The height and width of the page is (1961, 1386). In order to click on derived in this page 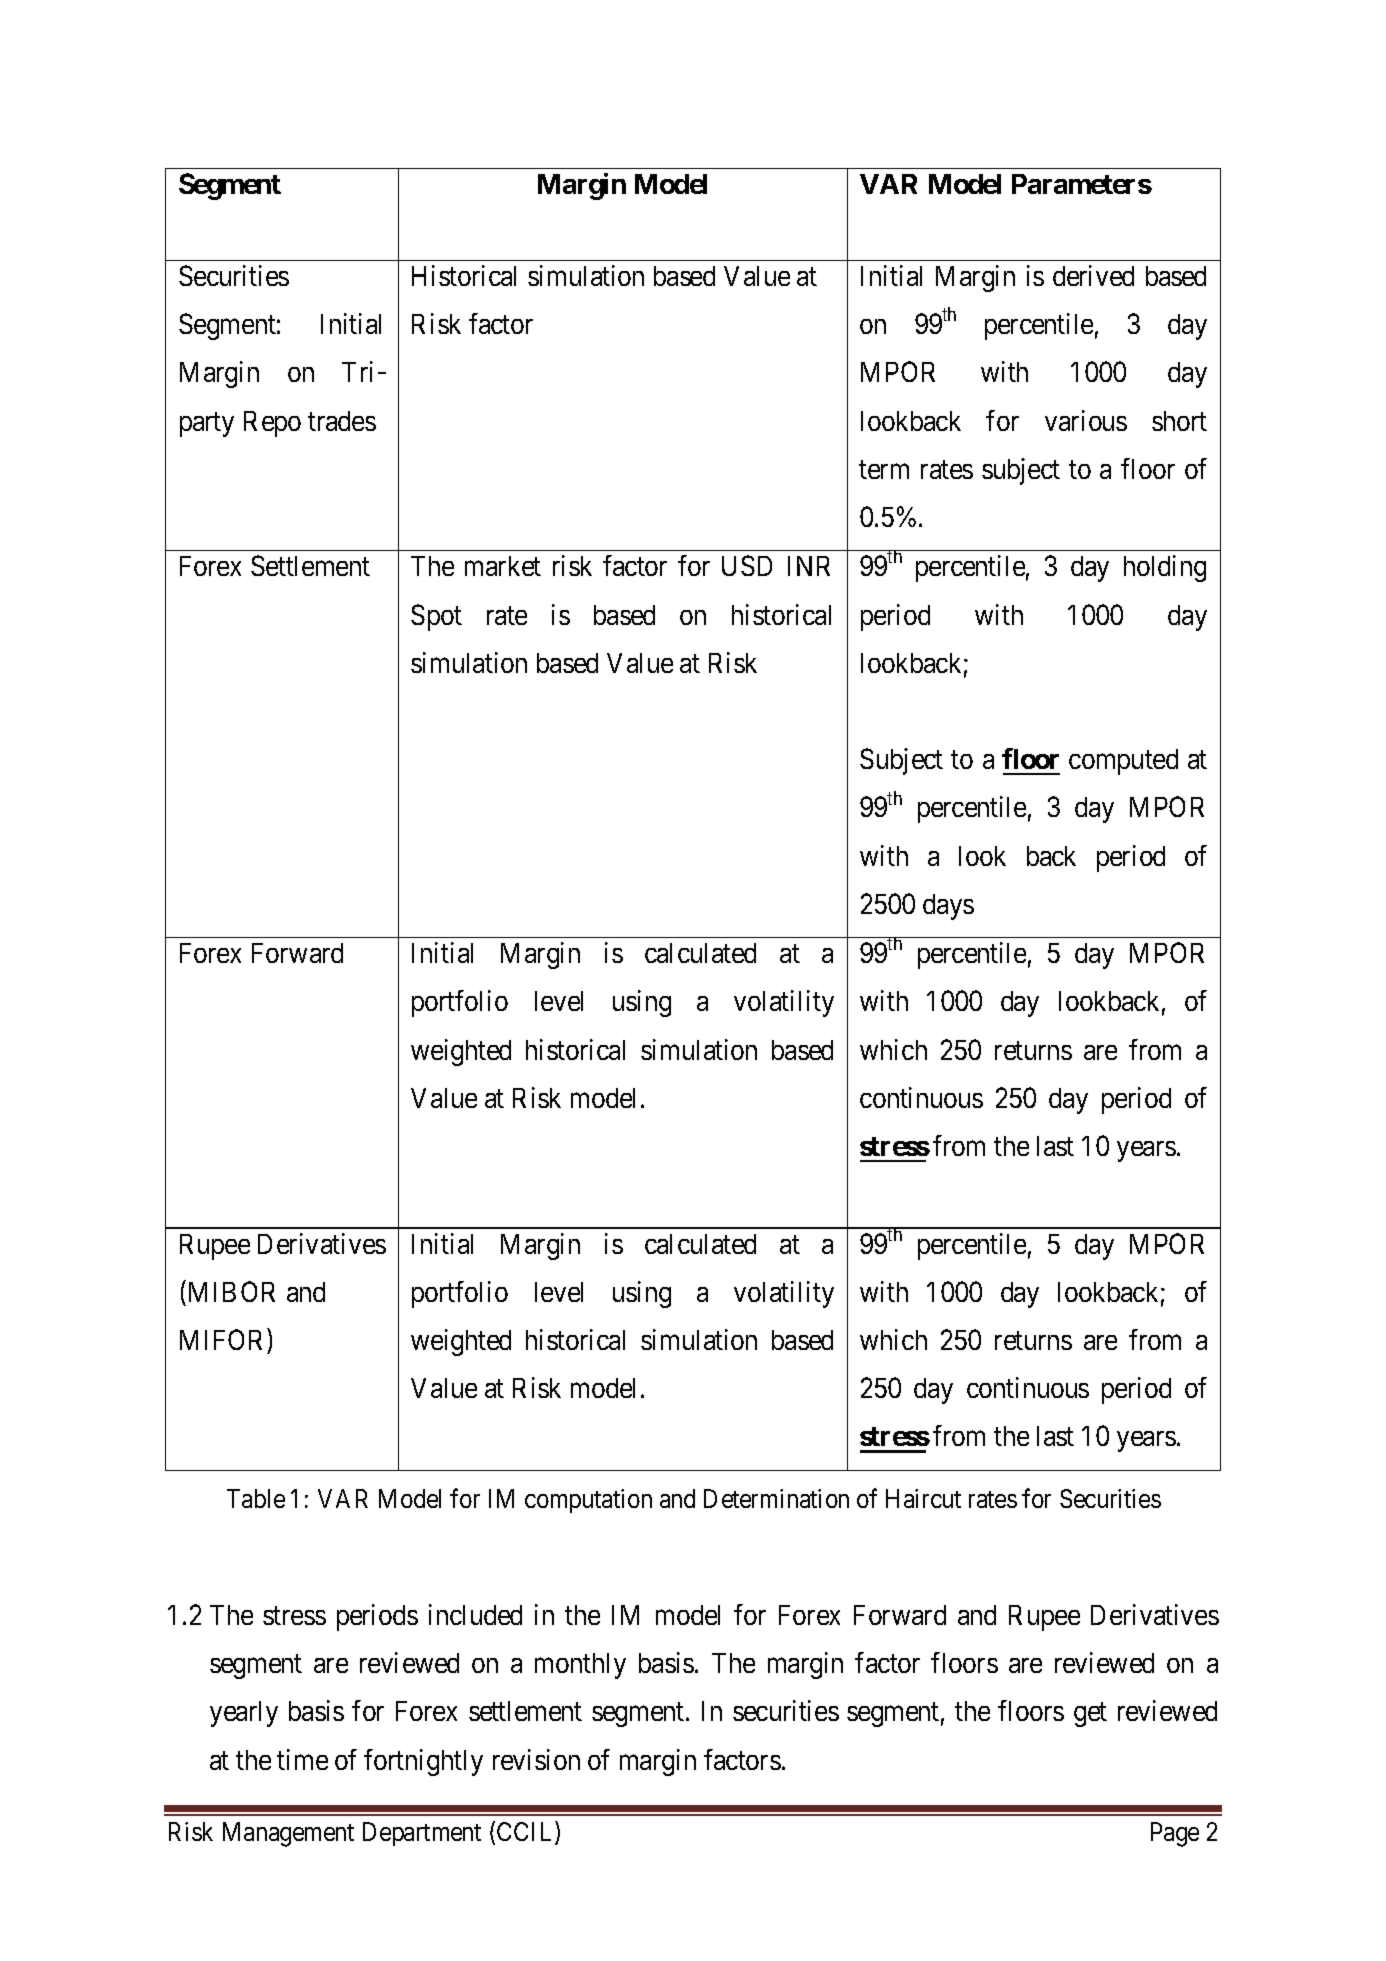, I will do `click(1093, 275)`.
